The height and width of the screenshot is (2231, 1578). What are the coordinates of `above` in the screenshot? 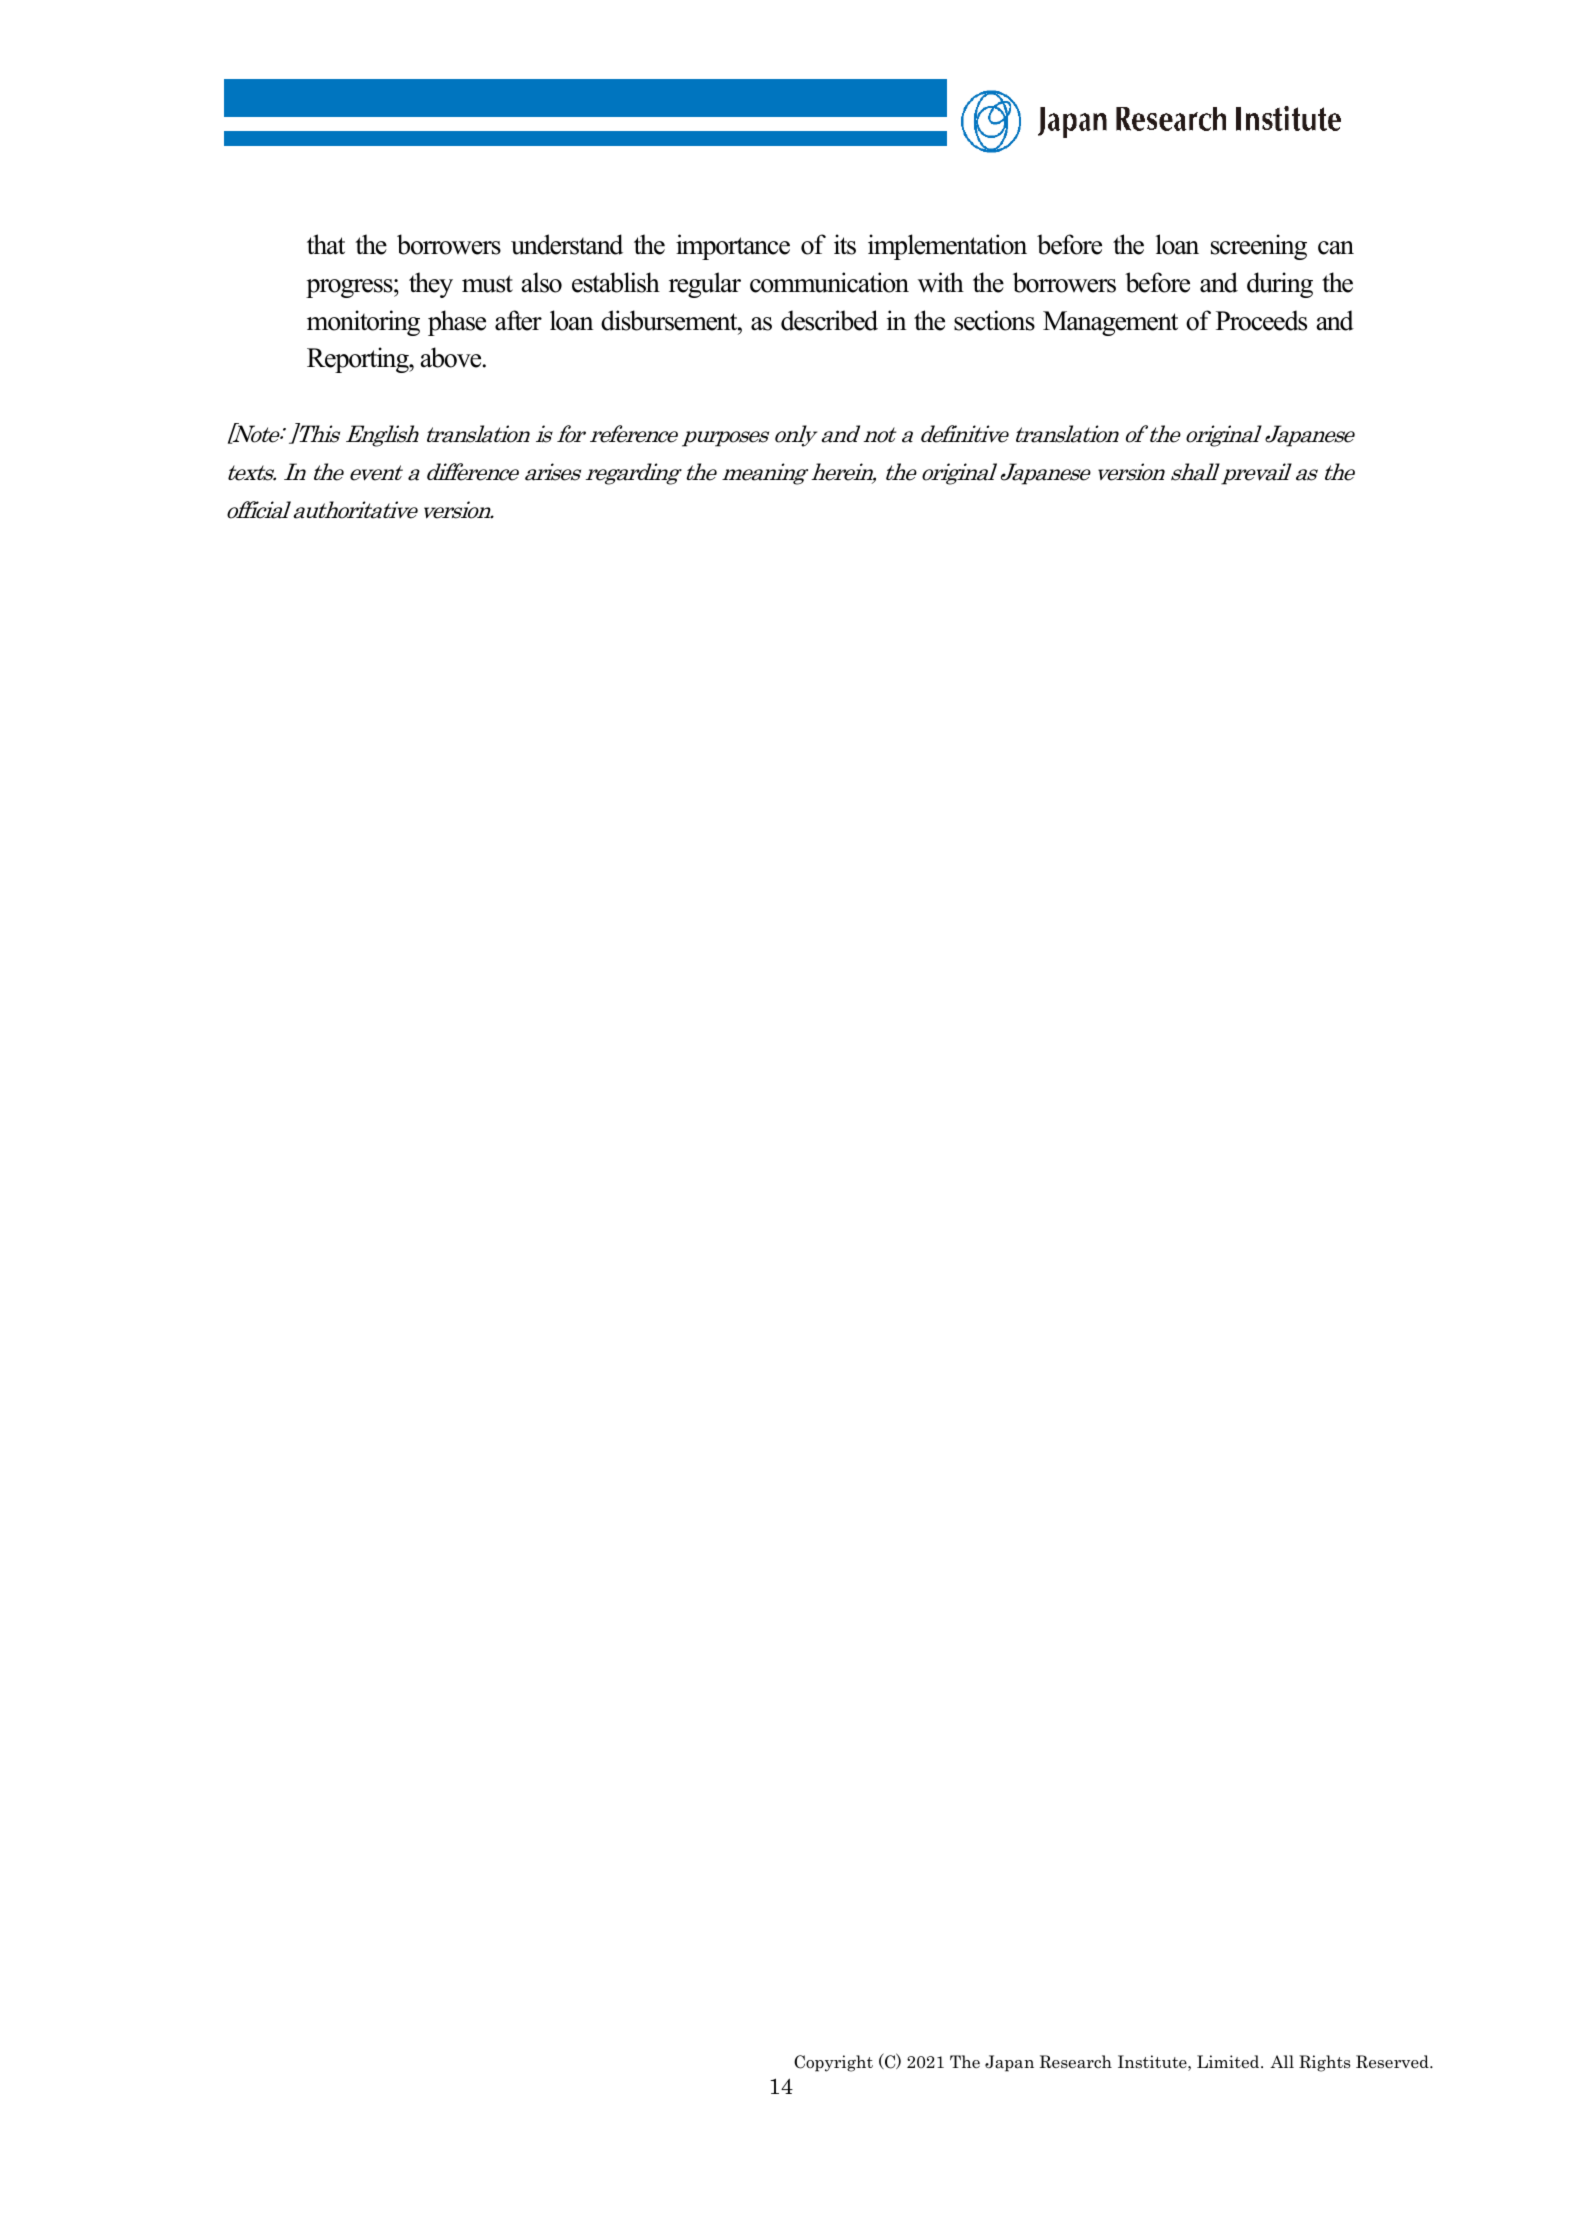 It's located at (452, 357).
